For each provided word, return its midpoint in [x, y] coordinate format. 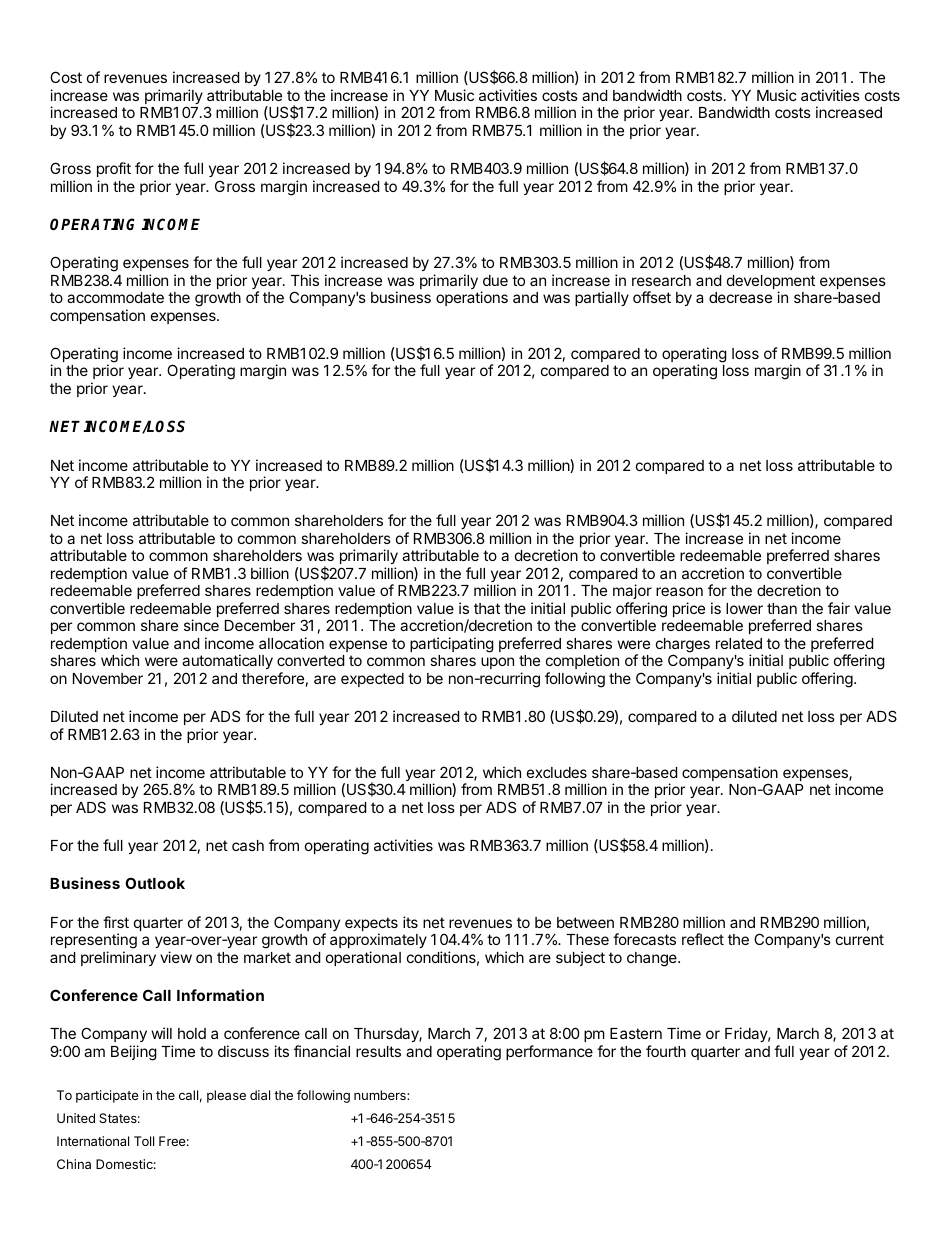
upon [497, 663]
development [771, 283]
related [739, 643]
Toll [144, 1141]
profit [114, 169]
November [108, 678]
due [495, 280]
